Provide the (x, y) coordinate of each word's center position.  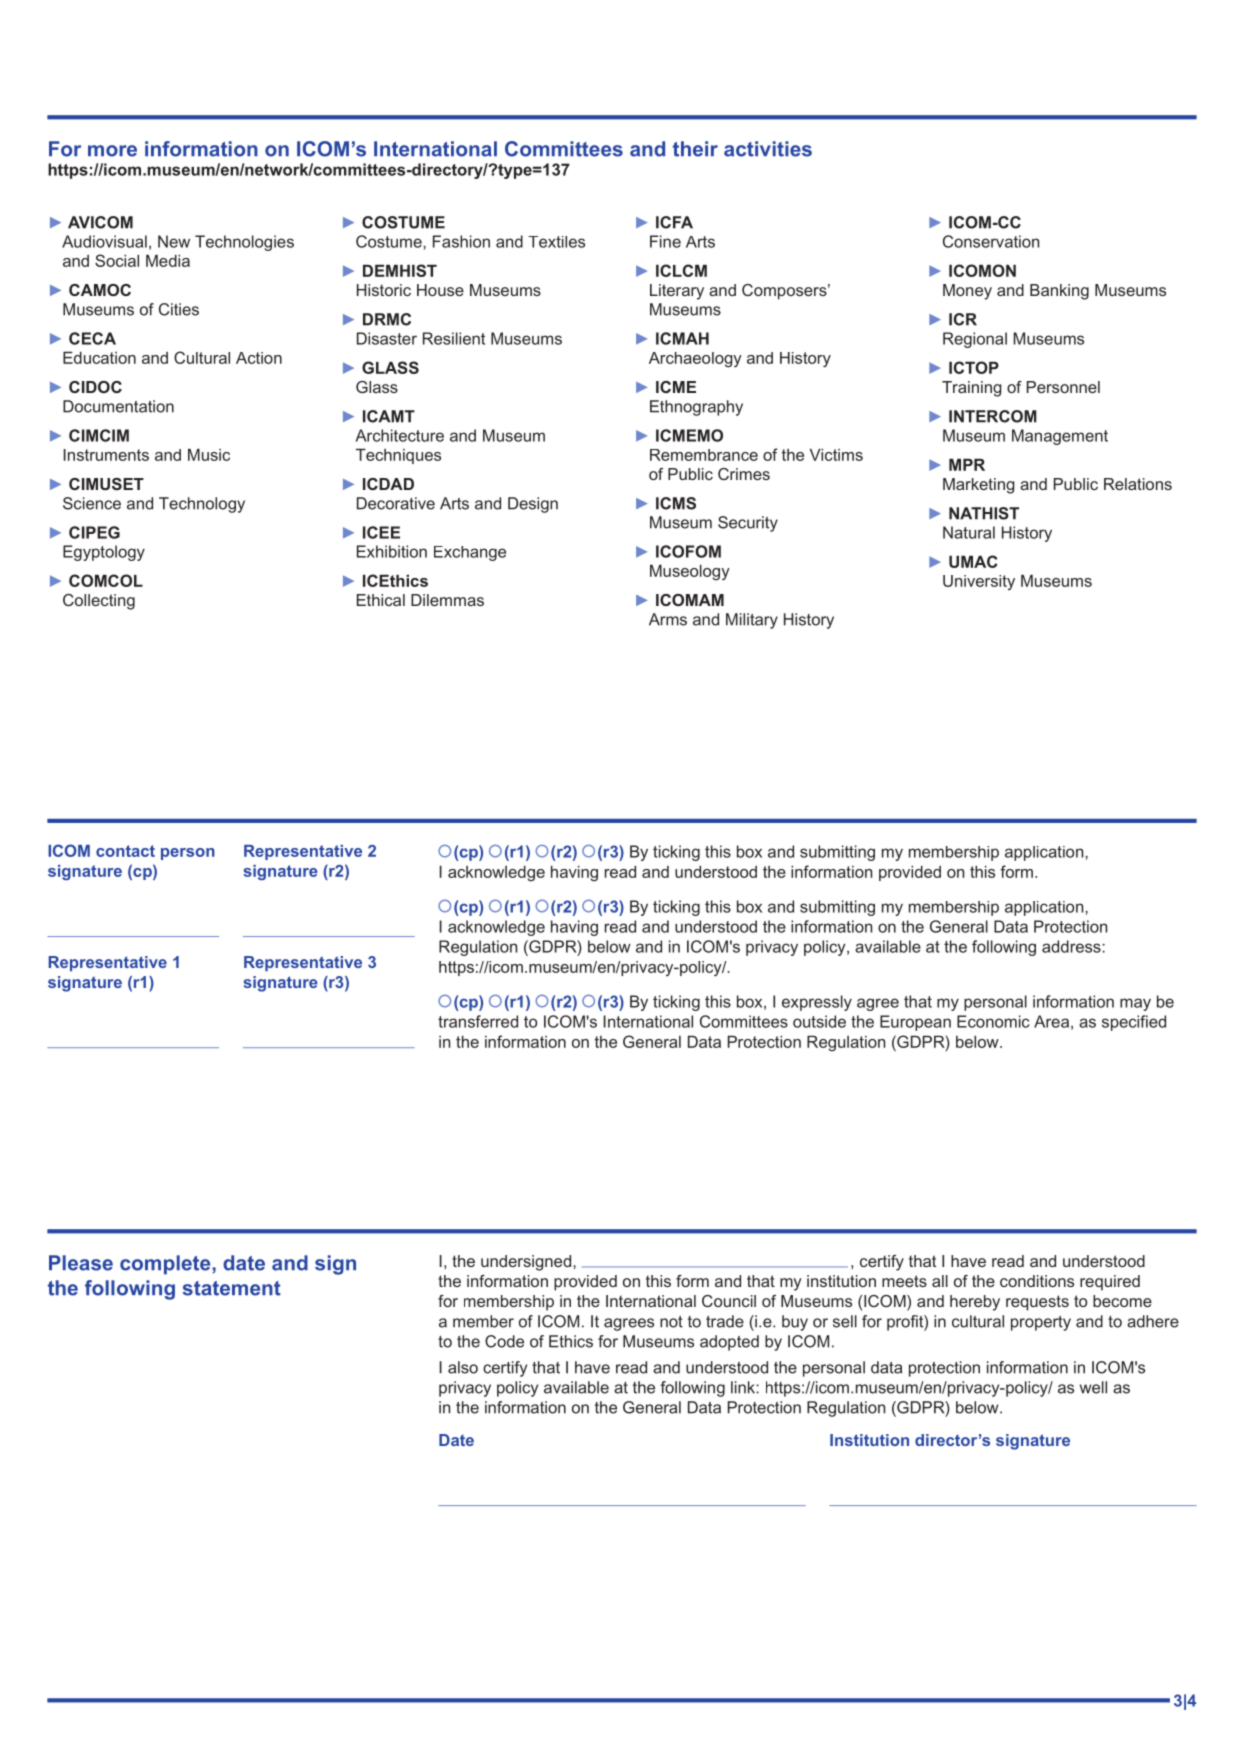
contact (125, 851)
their (695, 149)
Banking (1059, 292)
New (174, 241)
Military (752, 621)
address (1072, 946)
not (671, 1322)
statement (231, 1288)
